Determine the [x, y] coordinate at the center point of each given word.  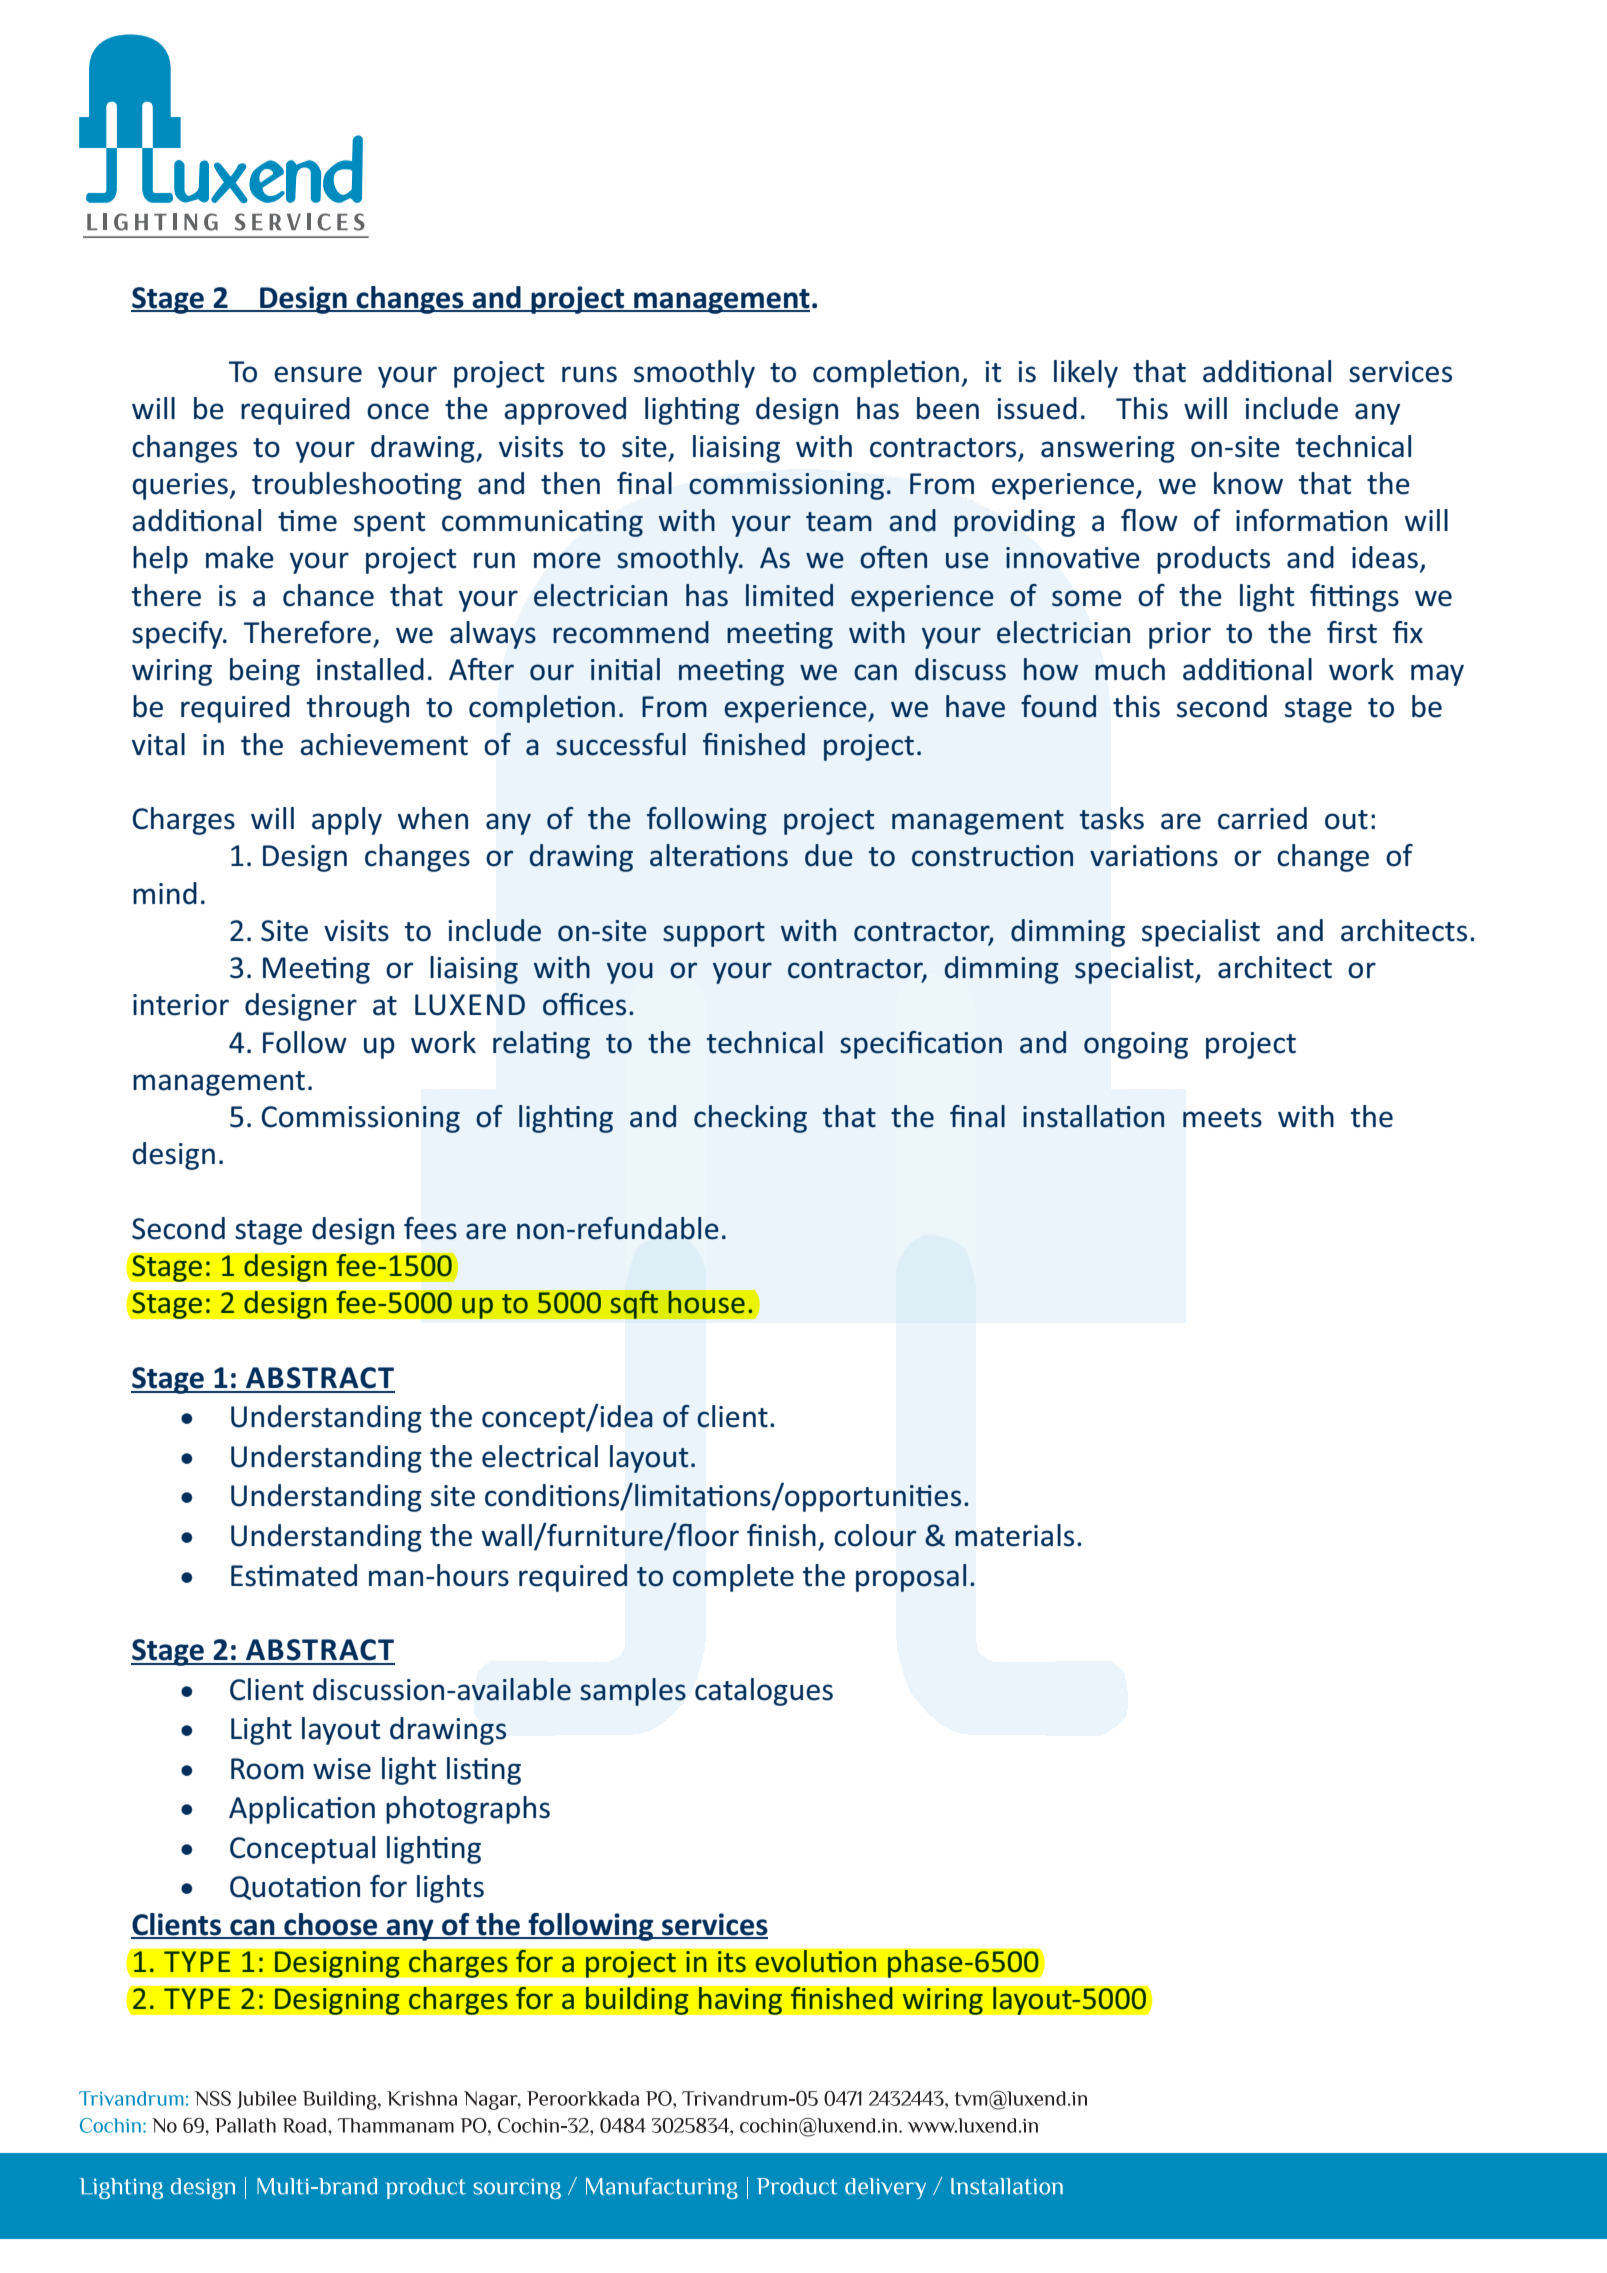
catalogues [764, 1692]
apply [347, 821]
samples [633, 1692]
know [1248, 483]
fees [430, 1228]
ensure [318, 374]
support [714, 934]
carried [1262, 818]
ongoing [1136, 1045]
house [706, 1302]
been [948, 408]
